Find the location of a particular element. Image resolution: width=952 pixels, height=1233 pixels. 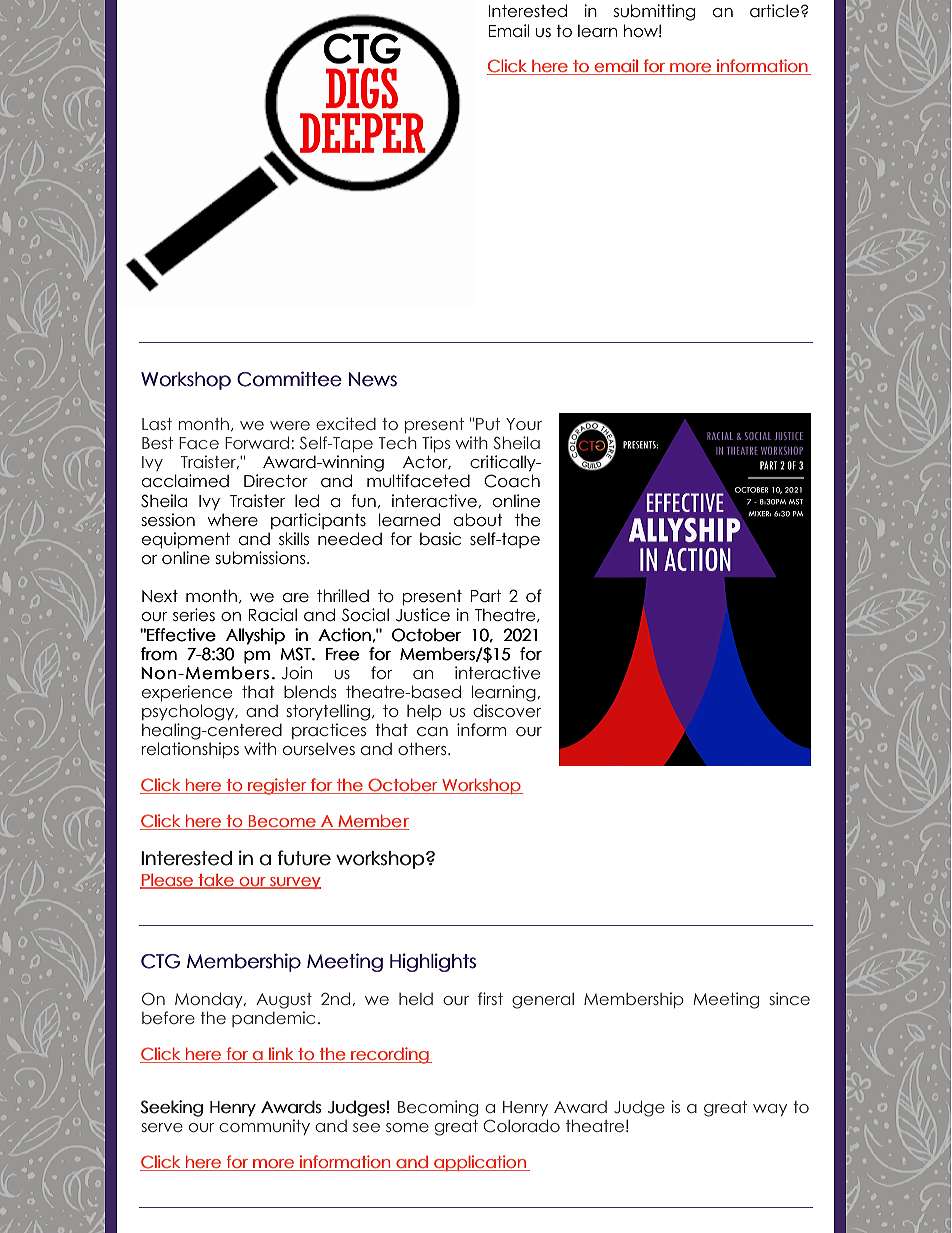

Coach is located at coordinates (512, 481).
